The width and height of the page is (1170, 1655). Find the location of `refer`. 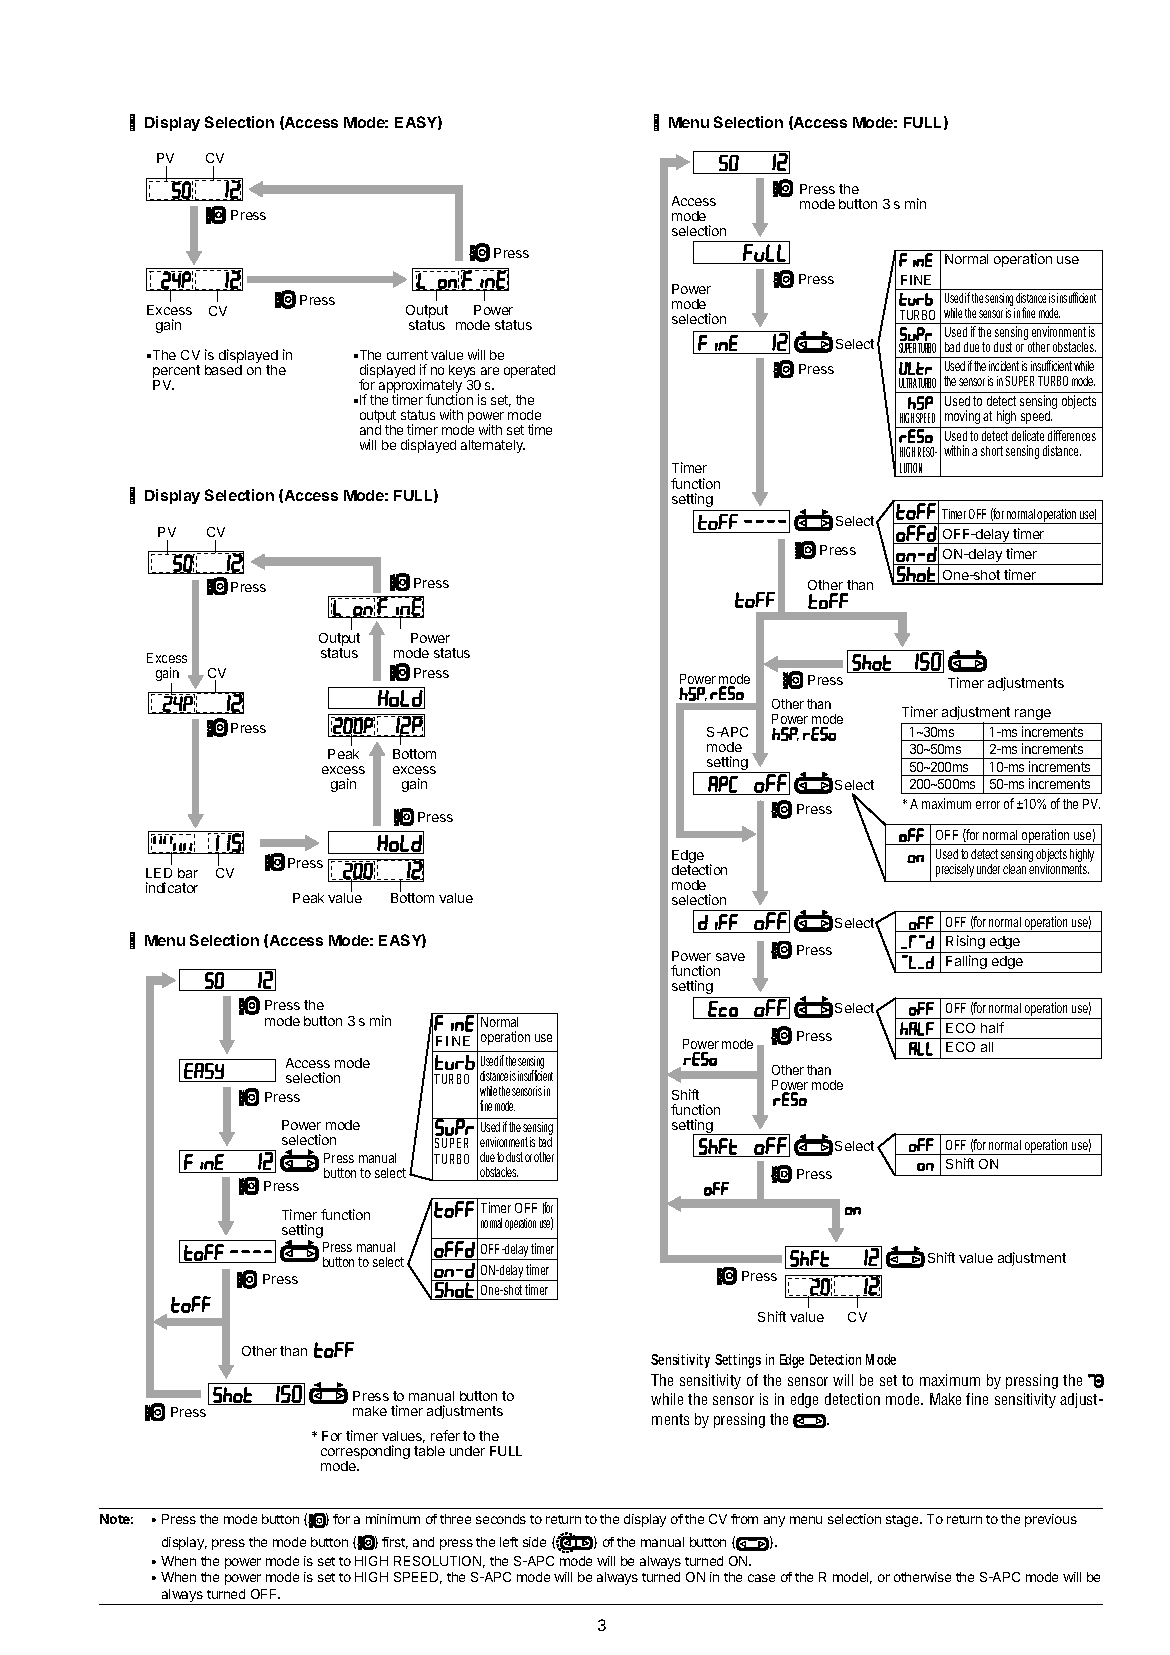

refer is located at coordinates (445, 1435).
